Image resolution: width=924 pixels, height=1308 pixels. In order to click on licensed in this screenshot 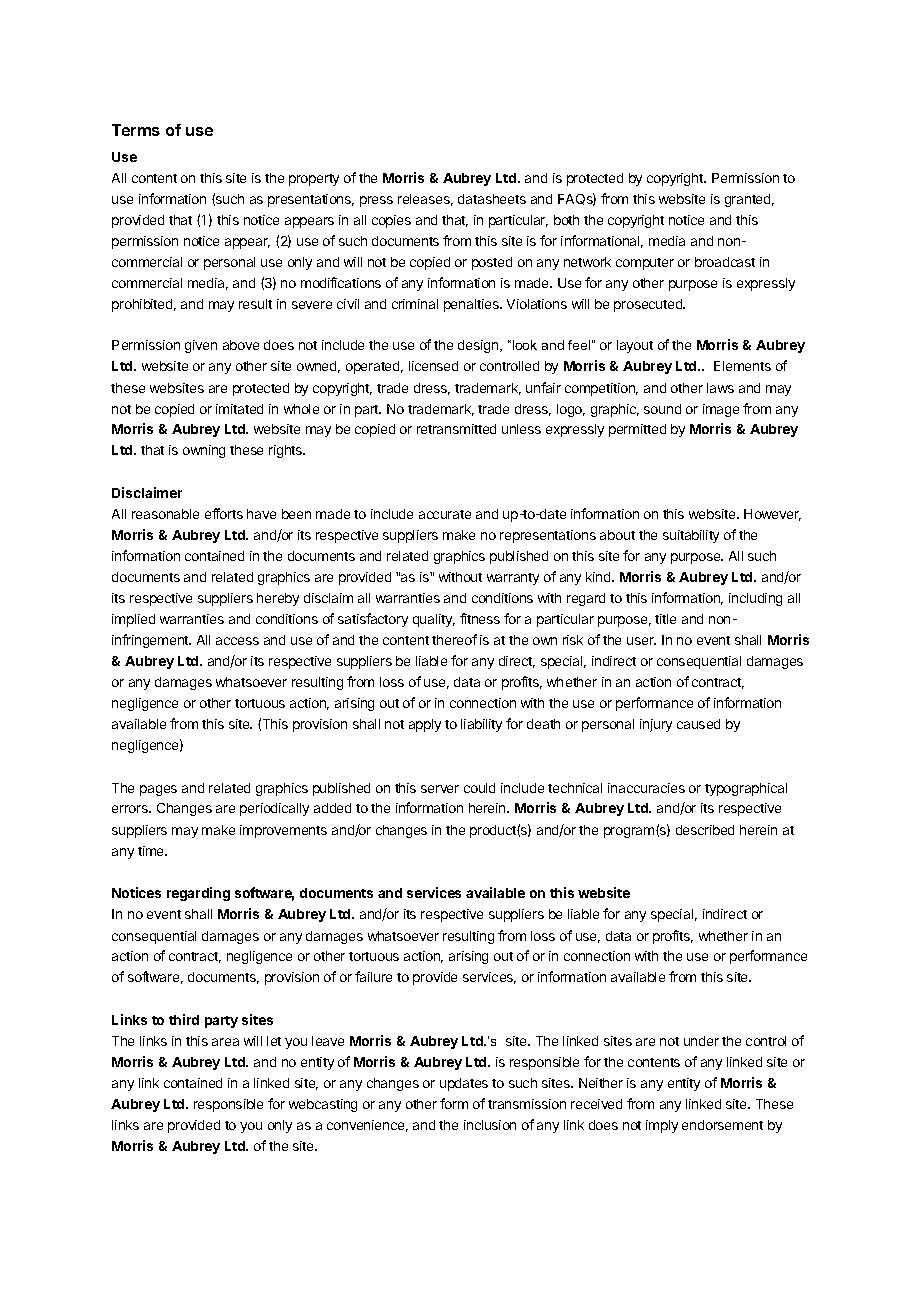, I will do `click(433, 366)`.
